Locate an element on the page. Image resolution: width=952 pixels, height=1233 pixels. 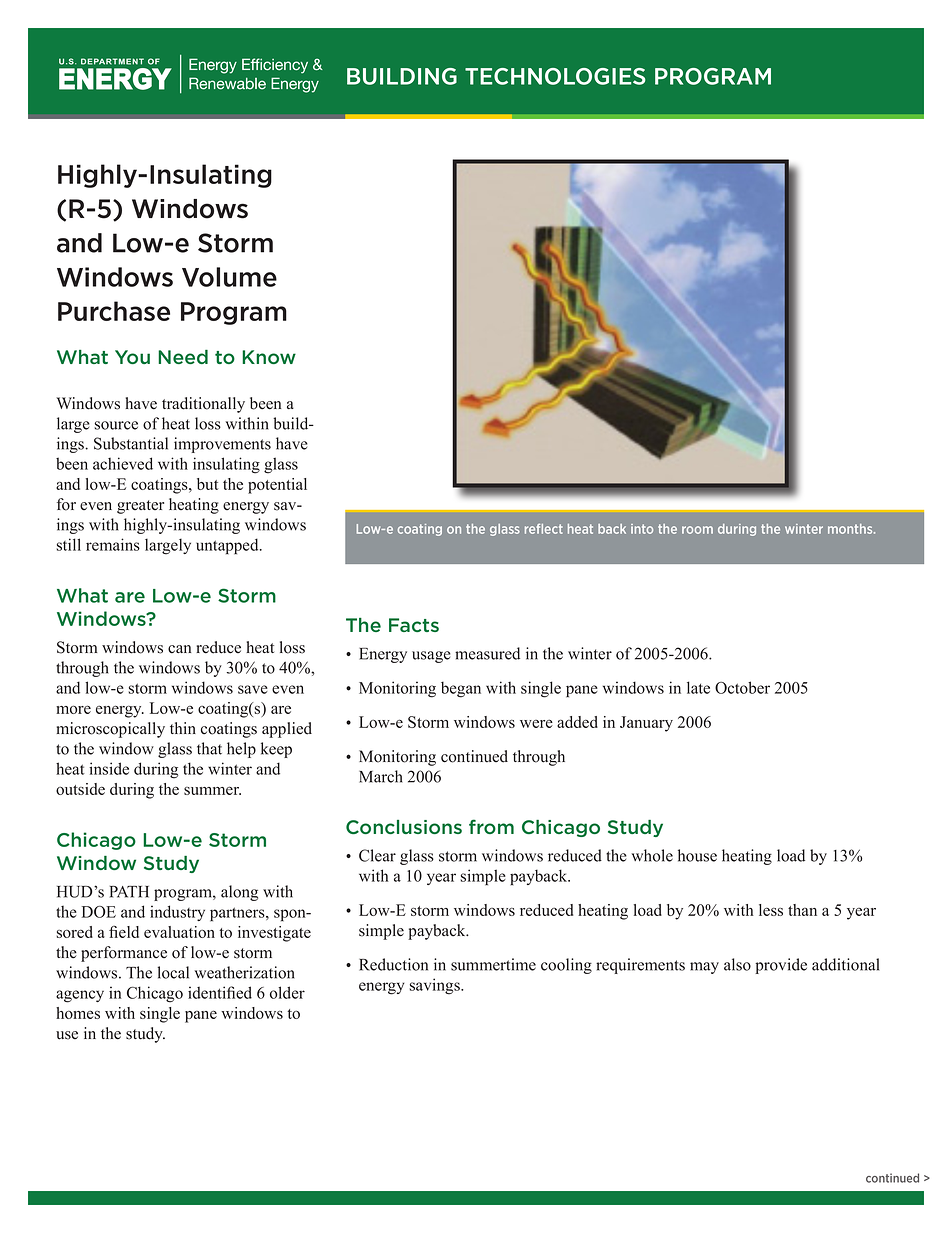
October is located at coordinates (742, 687).
